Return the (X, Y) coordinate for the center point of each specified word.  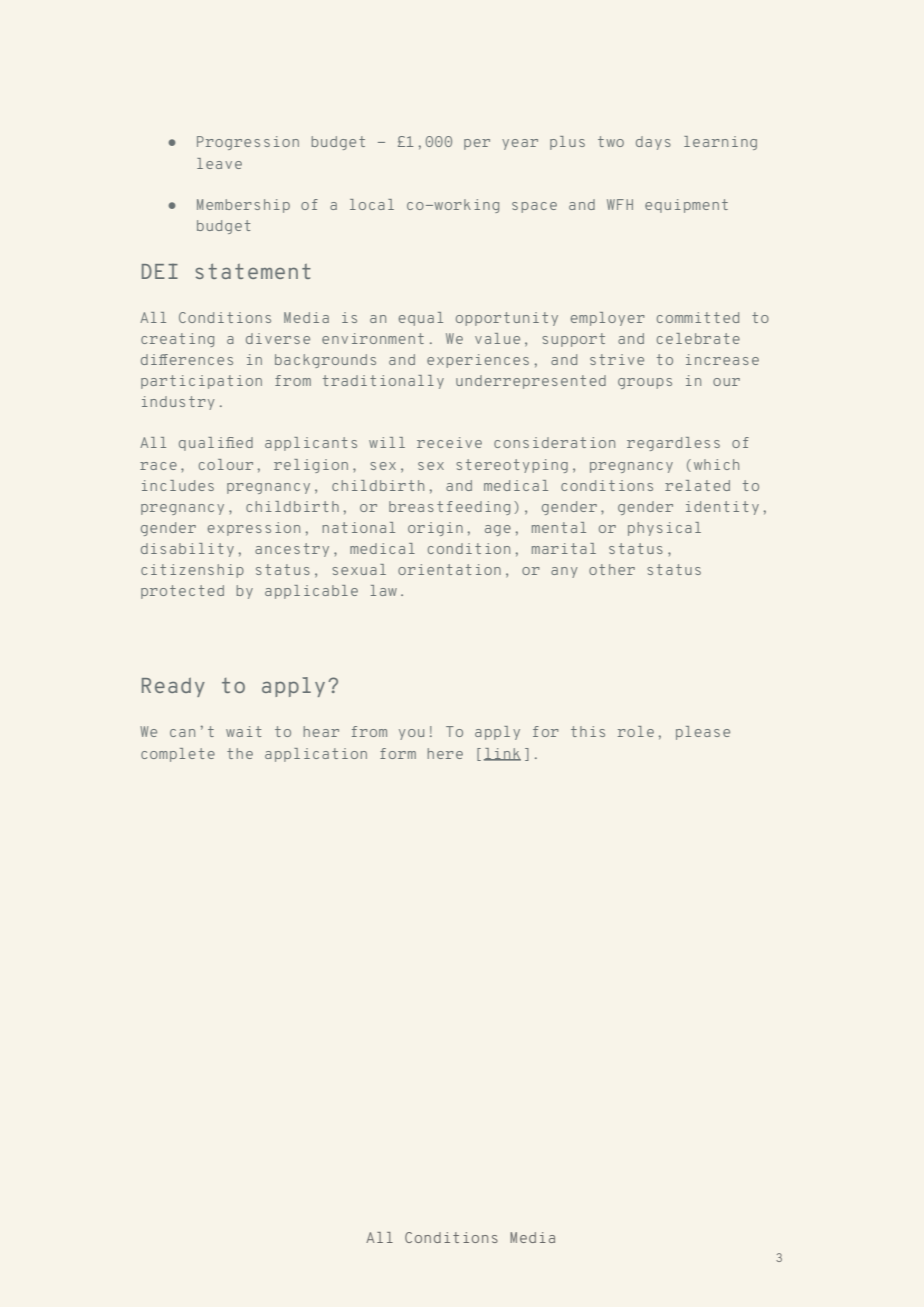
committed (698, 317)
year (520, 144)
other (612, 569)
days (653, 143)
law (384, 590)
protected (182, 592)
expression (254, 529)
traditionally (383, 382)
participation (201, 382)
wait (243, 731)
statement (253, 271)
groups (645, 383)
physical (664, 529)
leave (219, 163)
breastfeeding (449, 508)
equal (421, 319)
